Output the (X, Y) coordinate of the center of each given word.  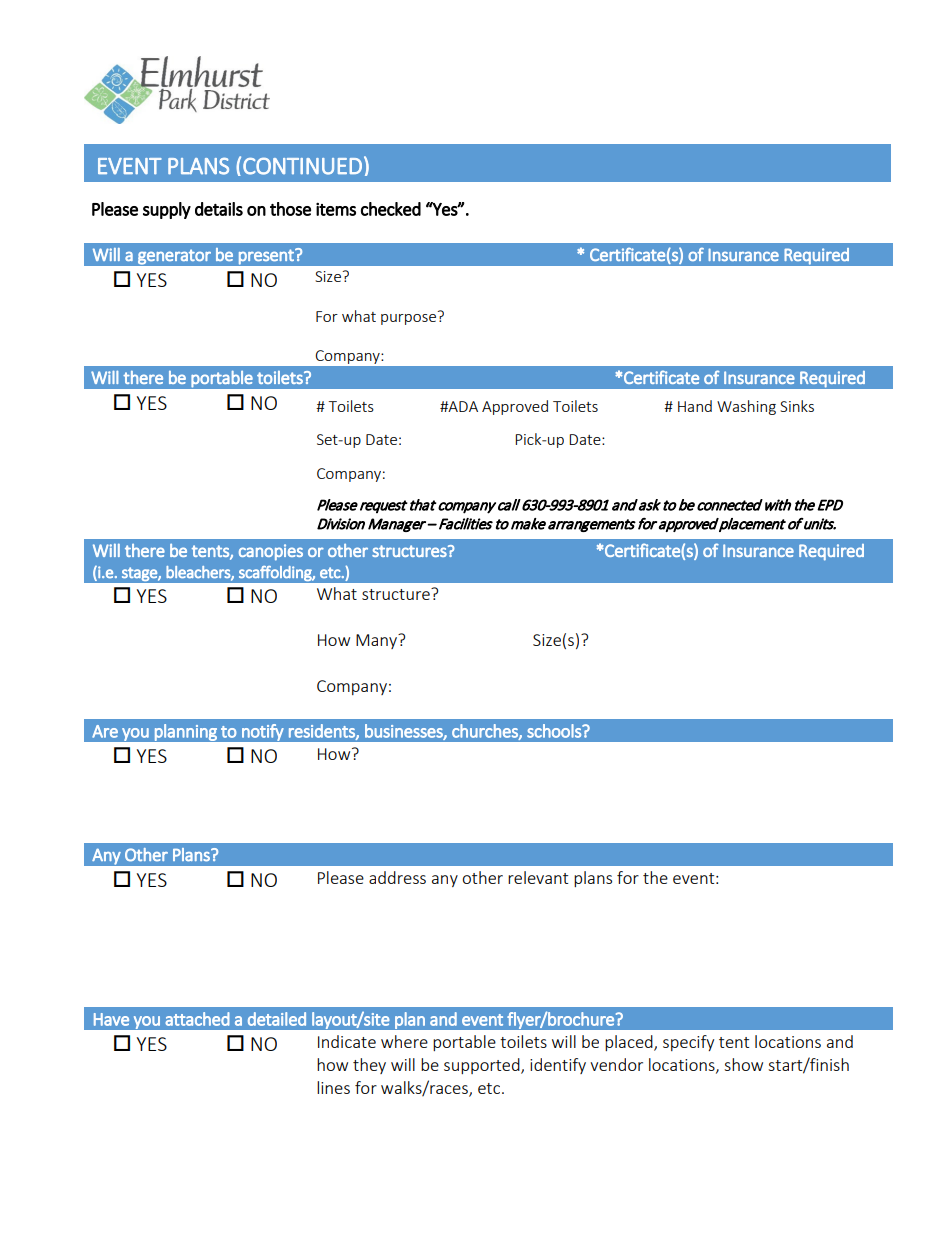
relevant (538, 877)
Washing (746, 407)
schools (555, 731)
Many (378, 641)
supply (167, 210)
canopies (271, 552)
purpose (408, 319)
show (743, 1064)
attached (197, 1019)
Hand (695, 406)
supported (483, 1066)
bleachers (199, 573)
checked (391, 209)
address (397, 877)
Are (105, 731)
